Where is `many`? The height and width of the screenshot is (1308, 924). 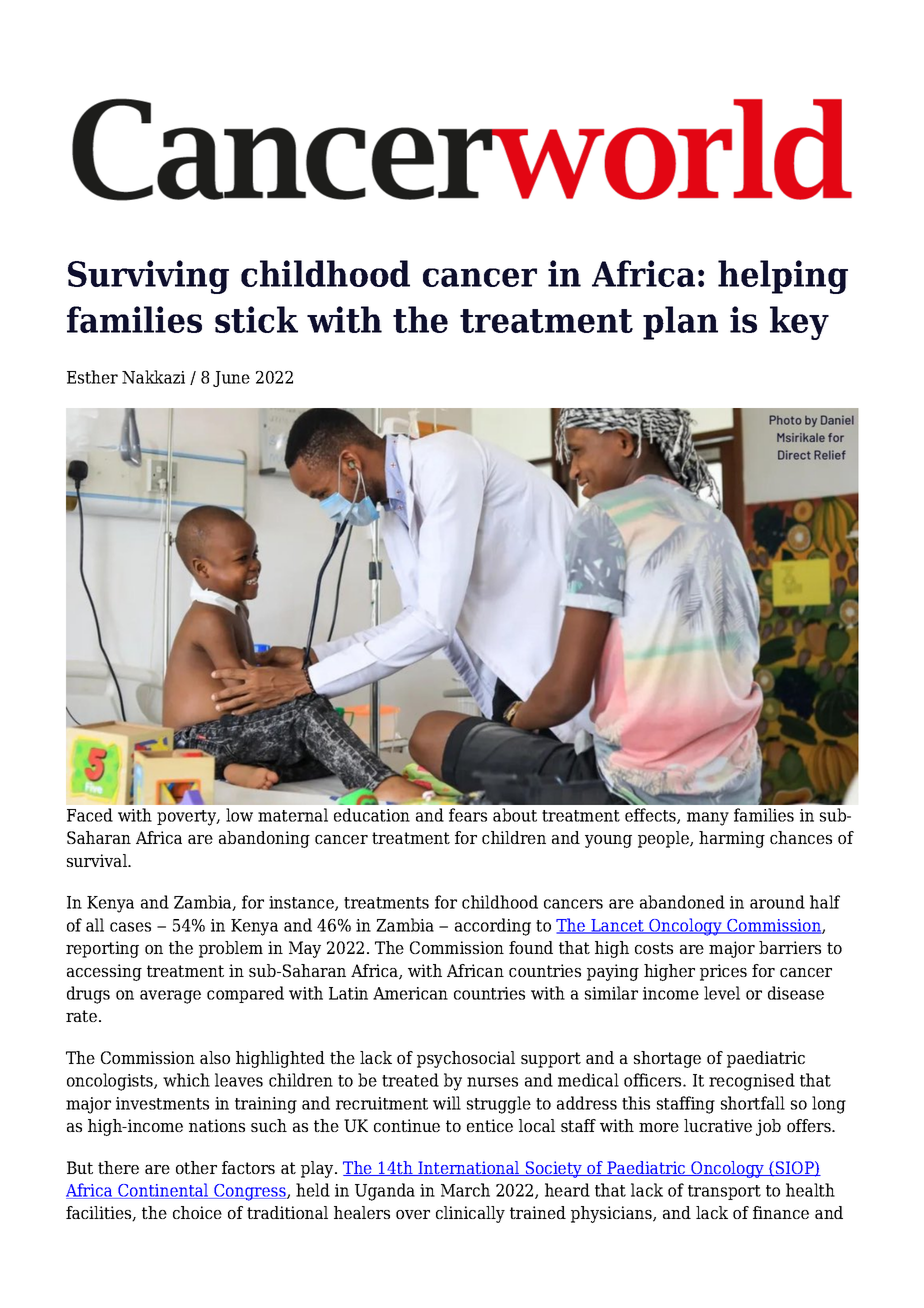 many is located at coordinates (708, 819).
